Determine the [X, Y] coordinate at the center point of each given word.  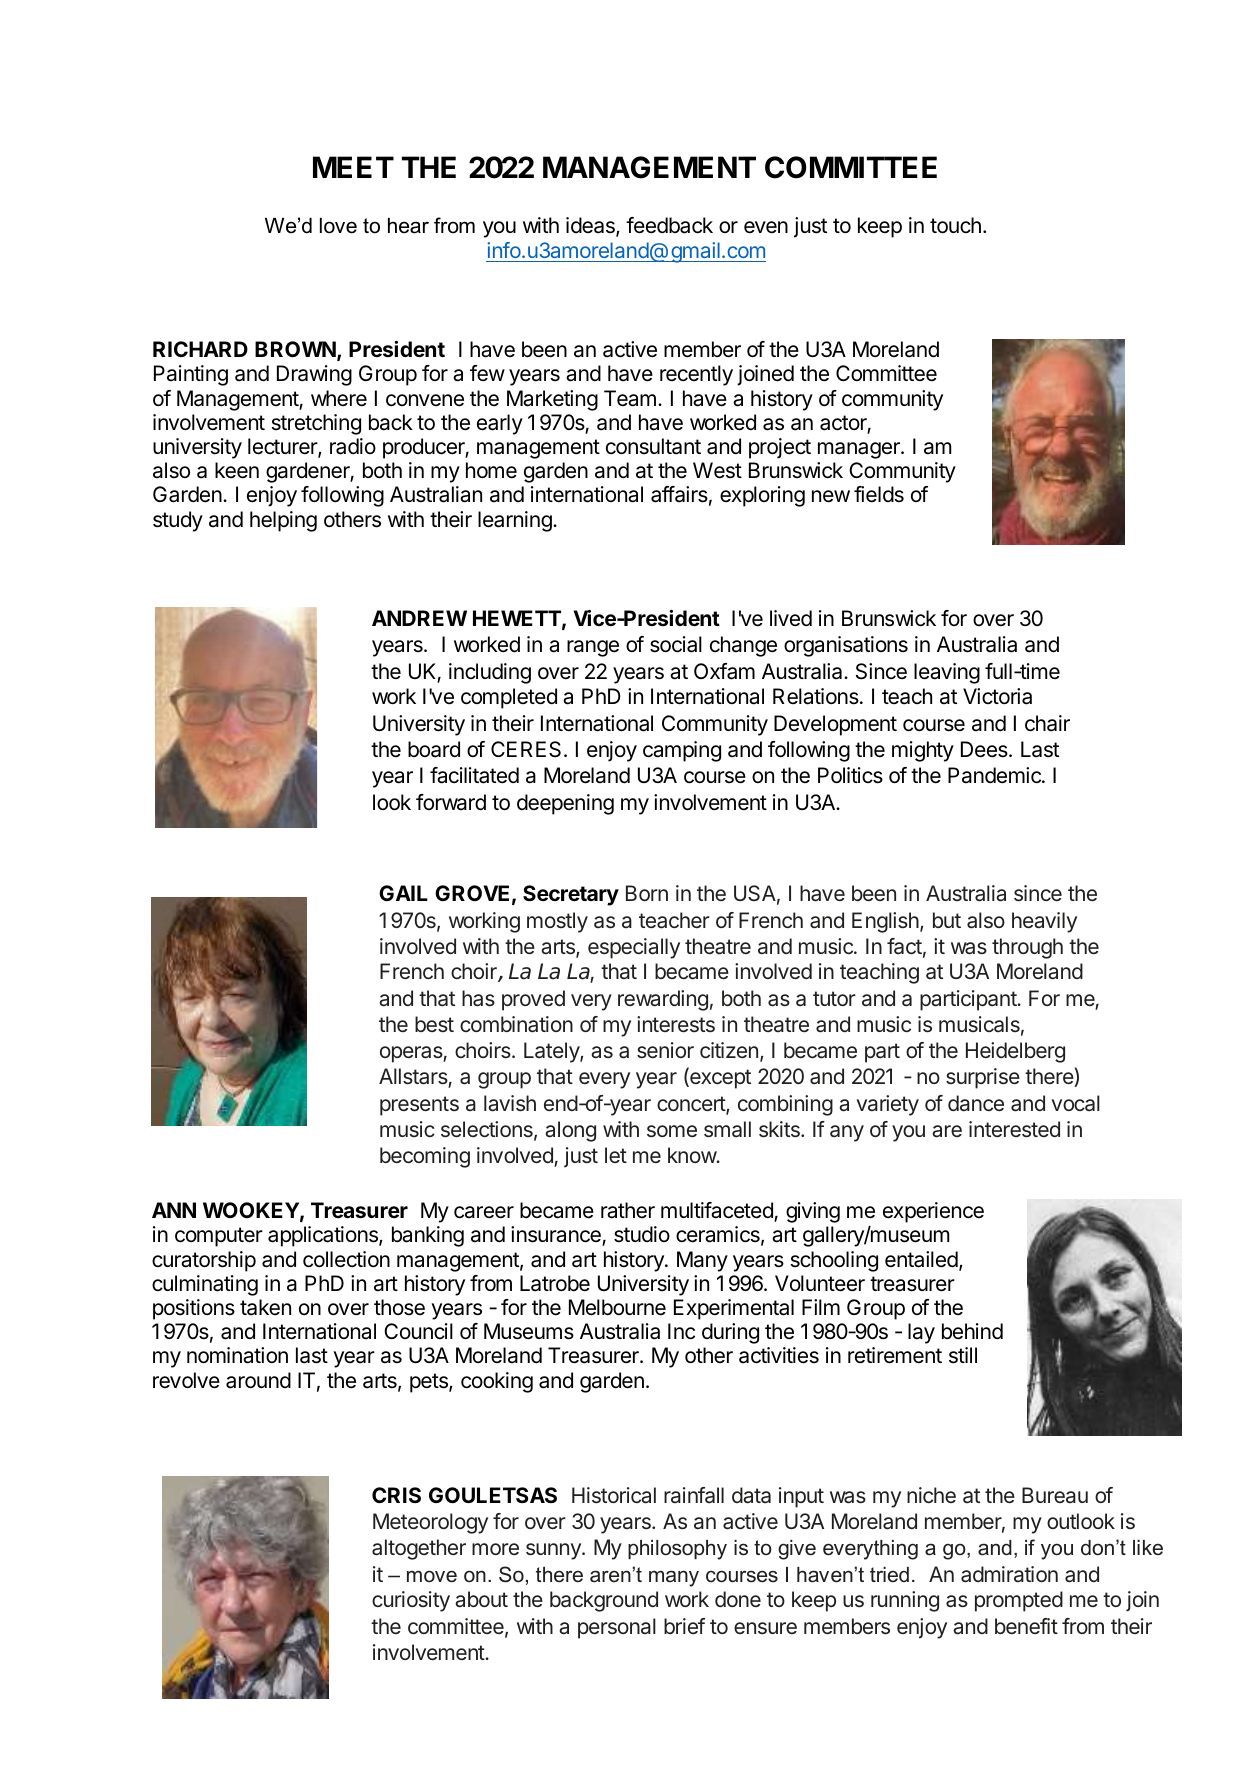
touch [955, 225]
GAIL [403, 893]
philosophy [677, 1550]
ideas [591, 227]
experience [933, 1212]
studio [642, 1234]
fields [879, 494]
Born [647, 893]
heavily [1044, 922]
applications [324, 1236]
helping [283, 521]
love [338, 226]
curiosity [411, 1601]
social [676, 644]
